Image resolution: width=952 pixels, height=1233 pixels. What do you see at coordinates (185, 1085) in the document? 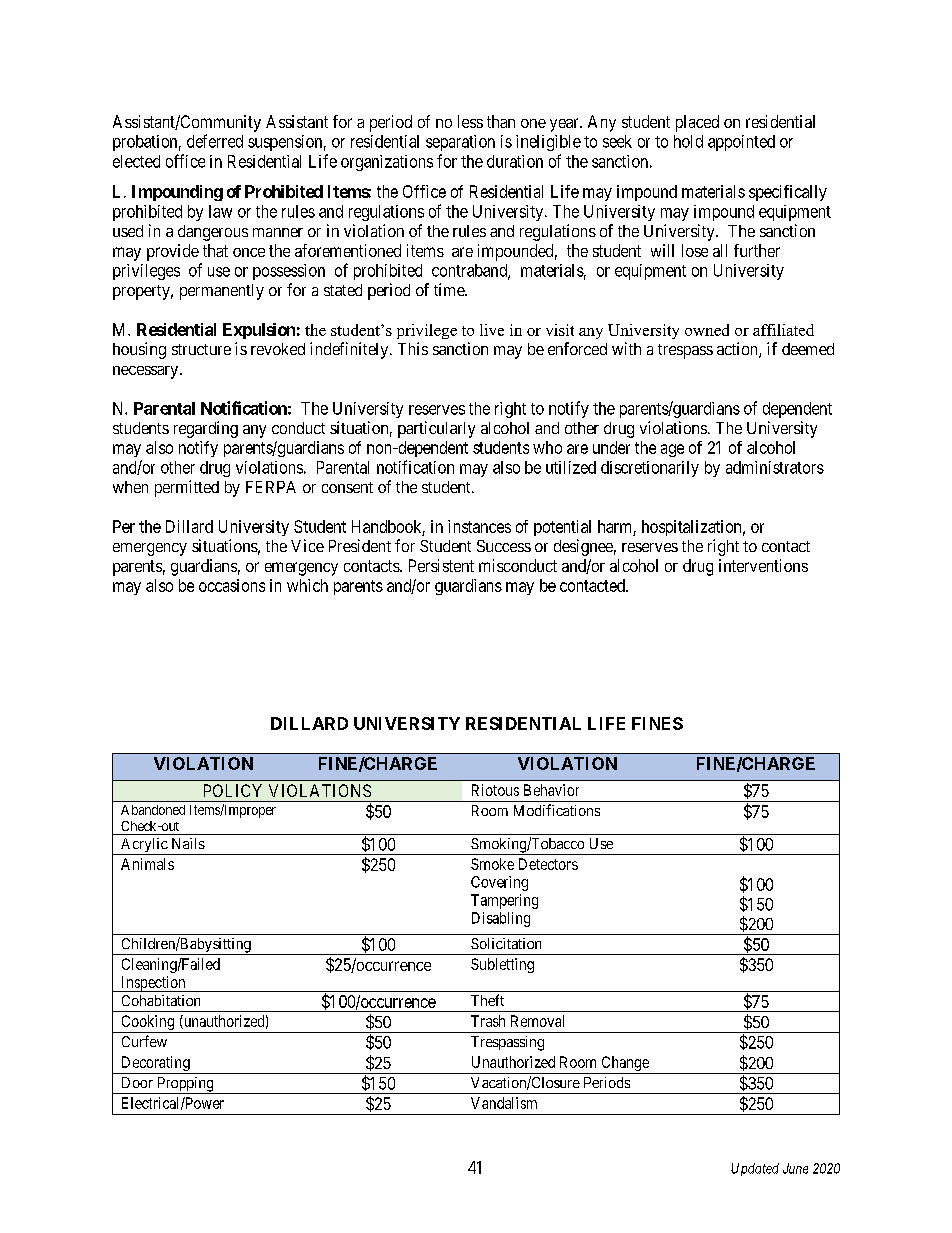
I see `Propping` at bounding box center [185, 1085].
